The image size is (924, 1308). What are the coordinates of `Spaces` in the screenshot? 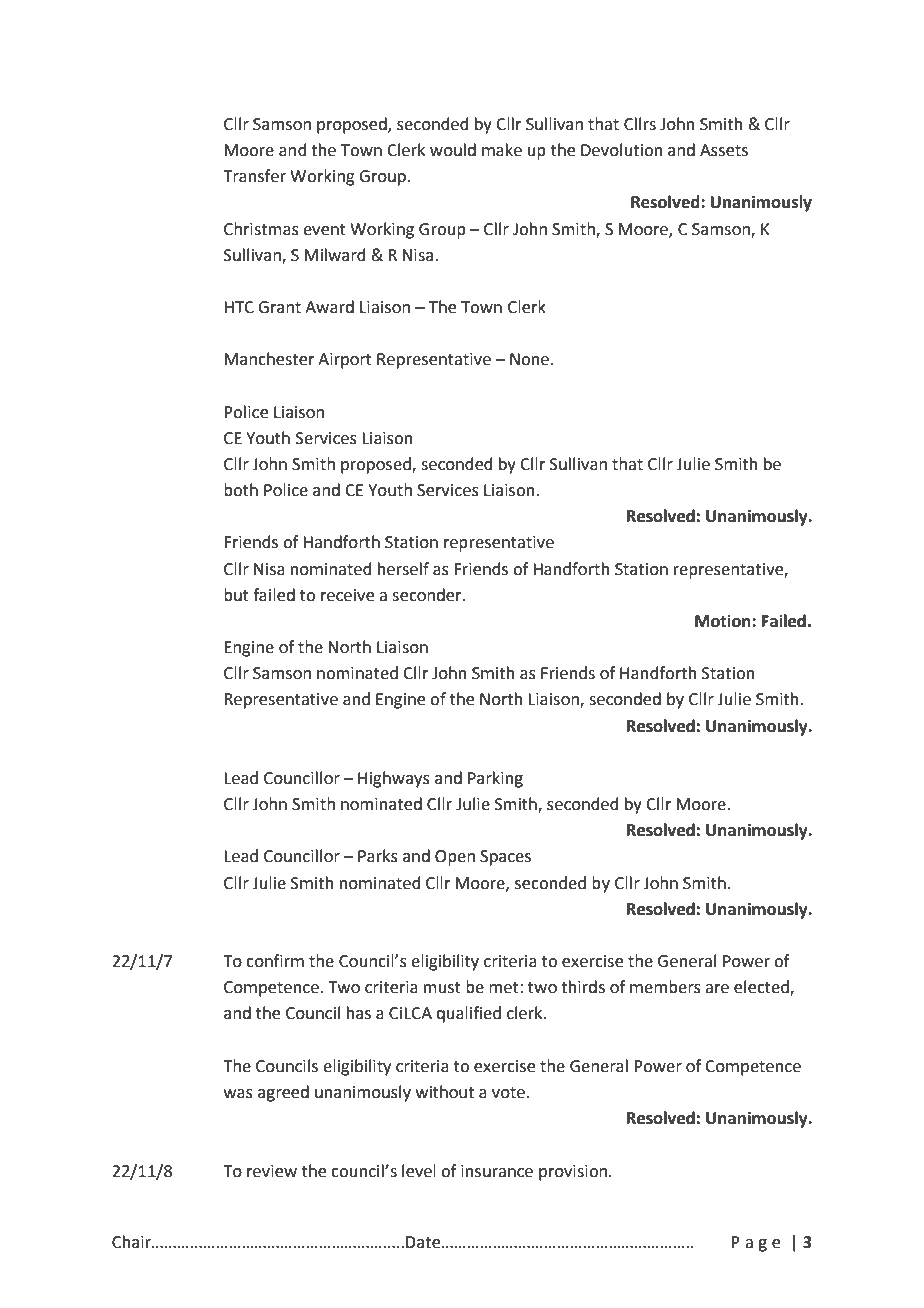 It's located at (505, 858).
